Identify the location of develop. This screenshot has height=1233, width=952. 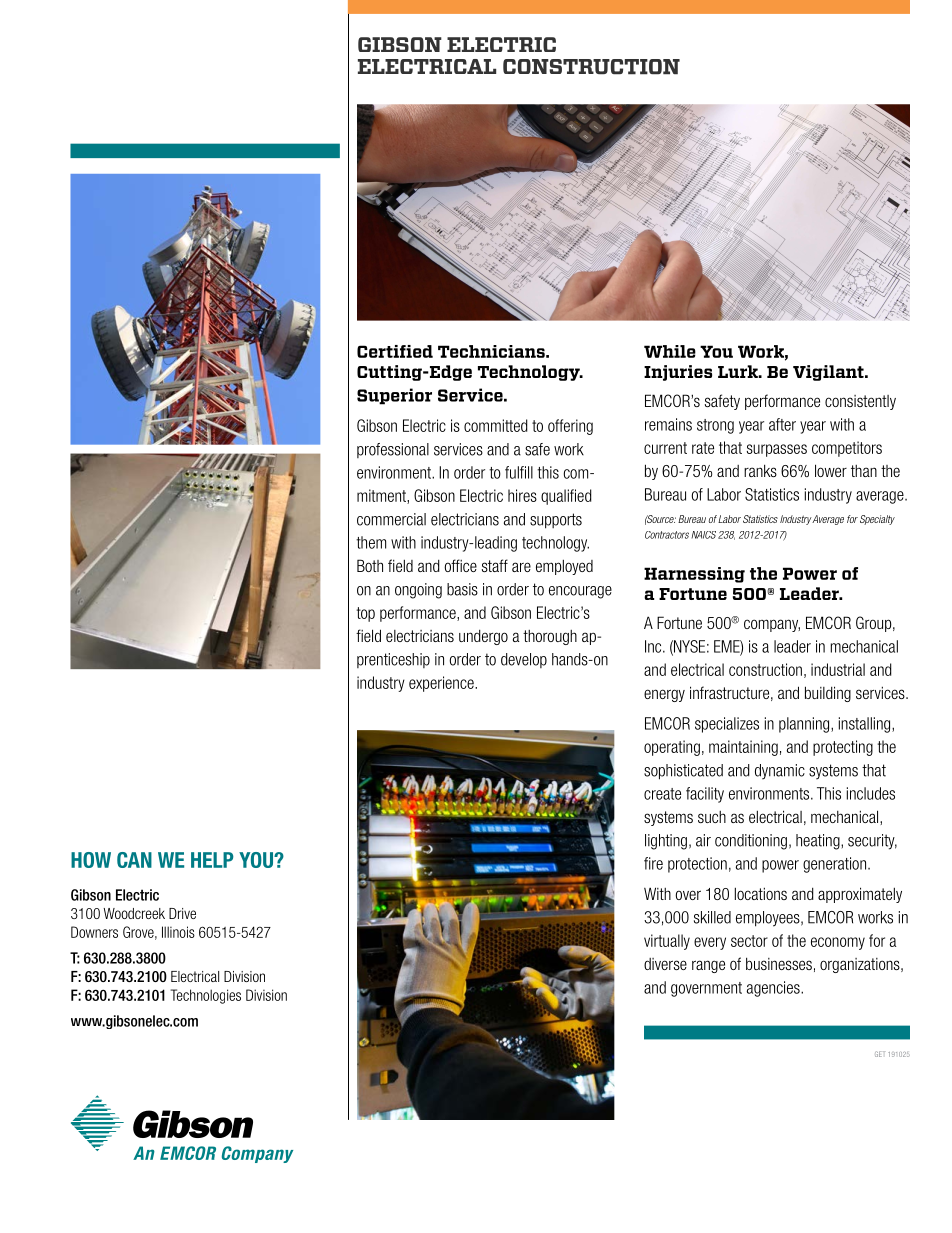
(524, 660).
